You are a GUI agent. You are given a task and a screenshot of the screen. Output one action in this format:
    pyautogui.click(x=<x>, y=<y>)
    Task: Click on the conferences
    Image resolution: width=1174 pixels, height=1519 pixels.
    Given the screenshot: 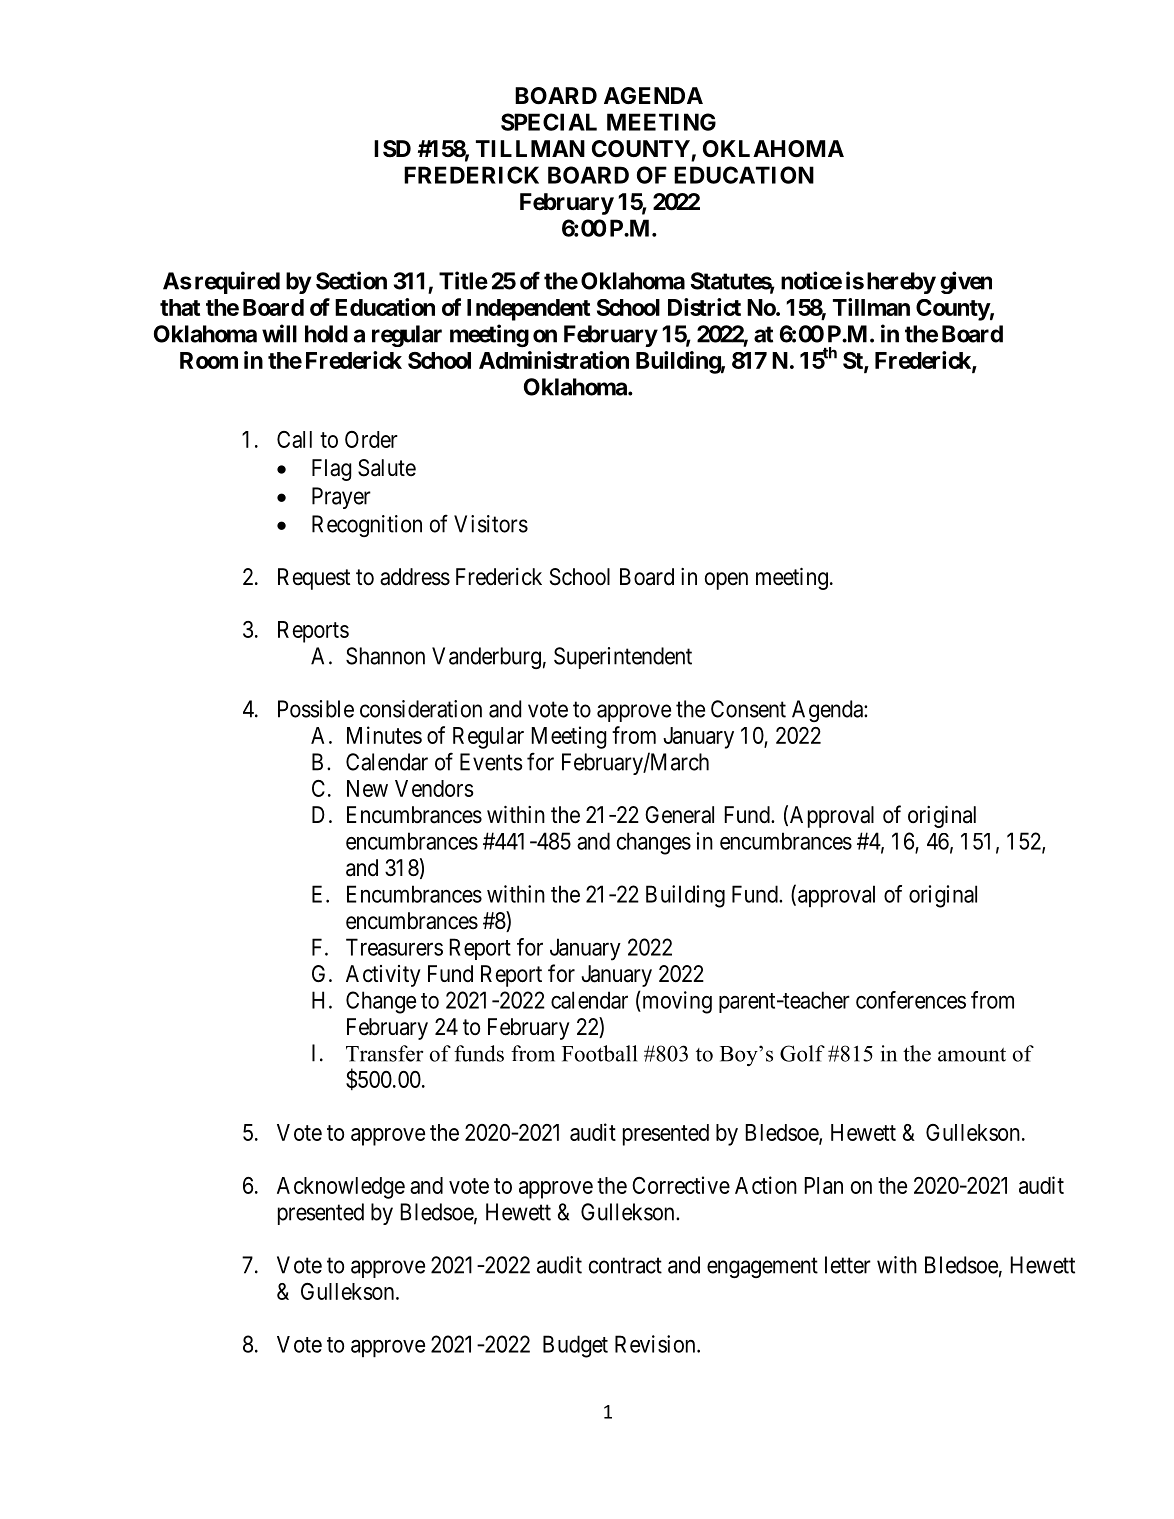 What is the action you would take?
    pyautogui.click(x=911, y=1000)
